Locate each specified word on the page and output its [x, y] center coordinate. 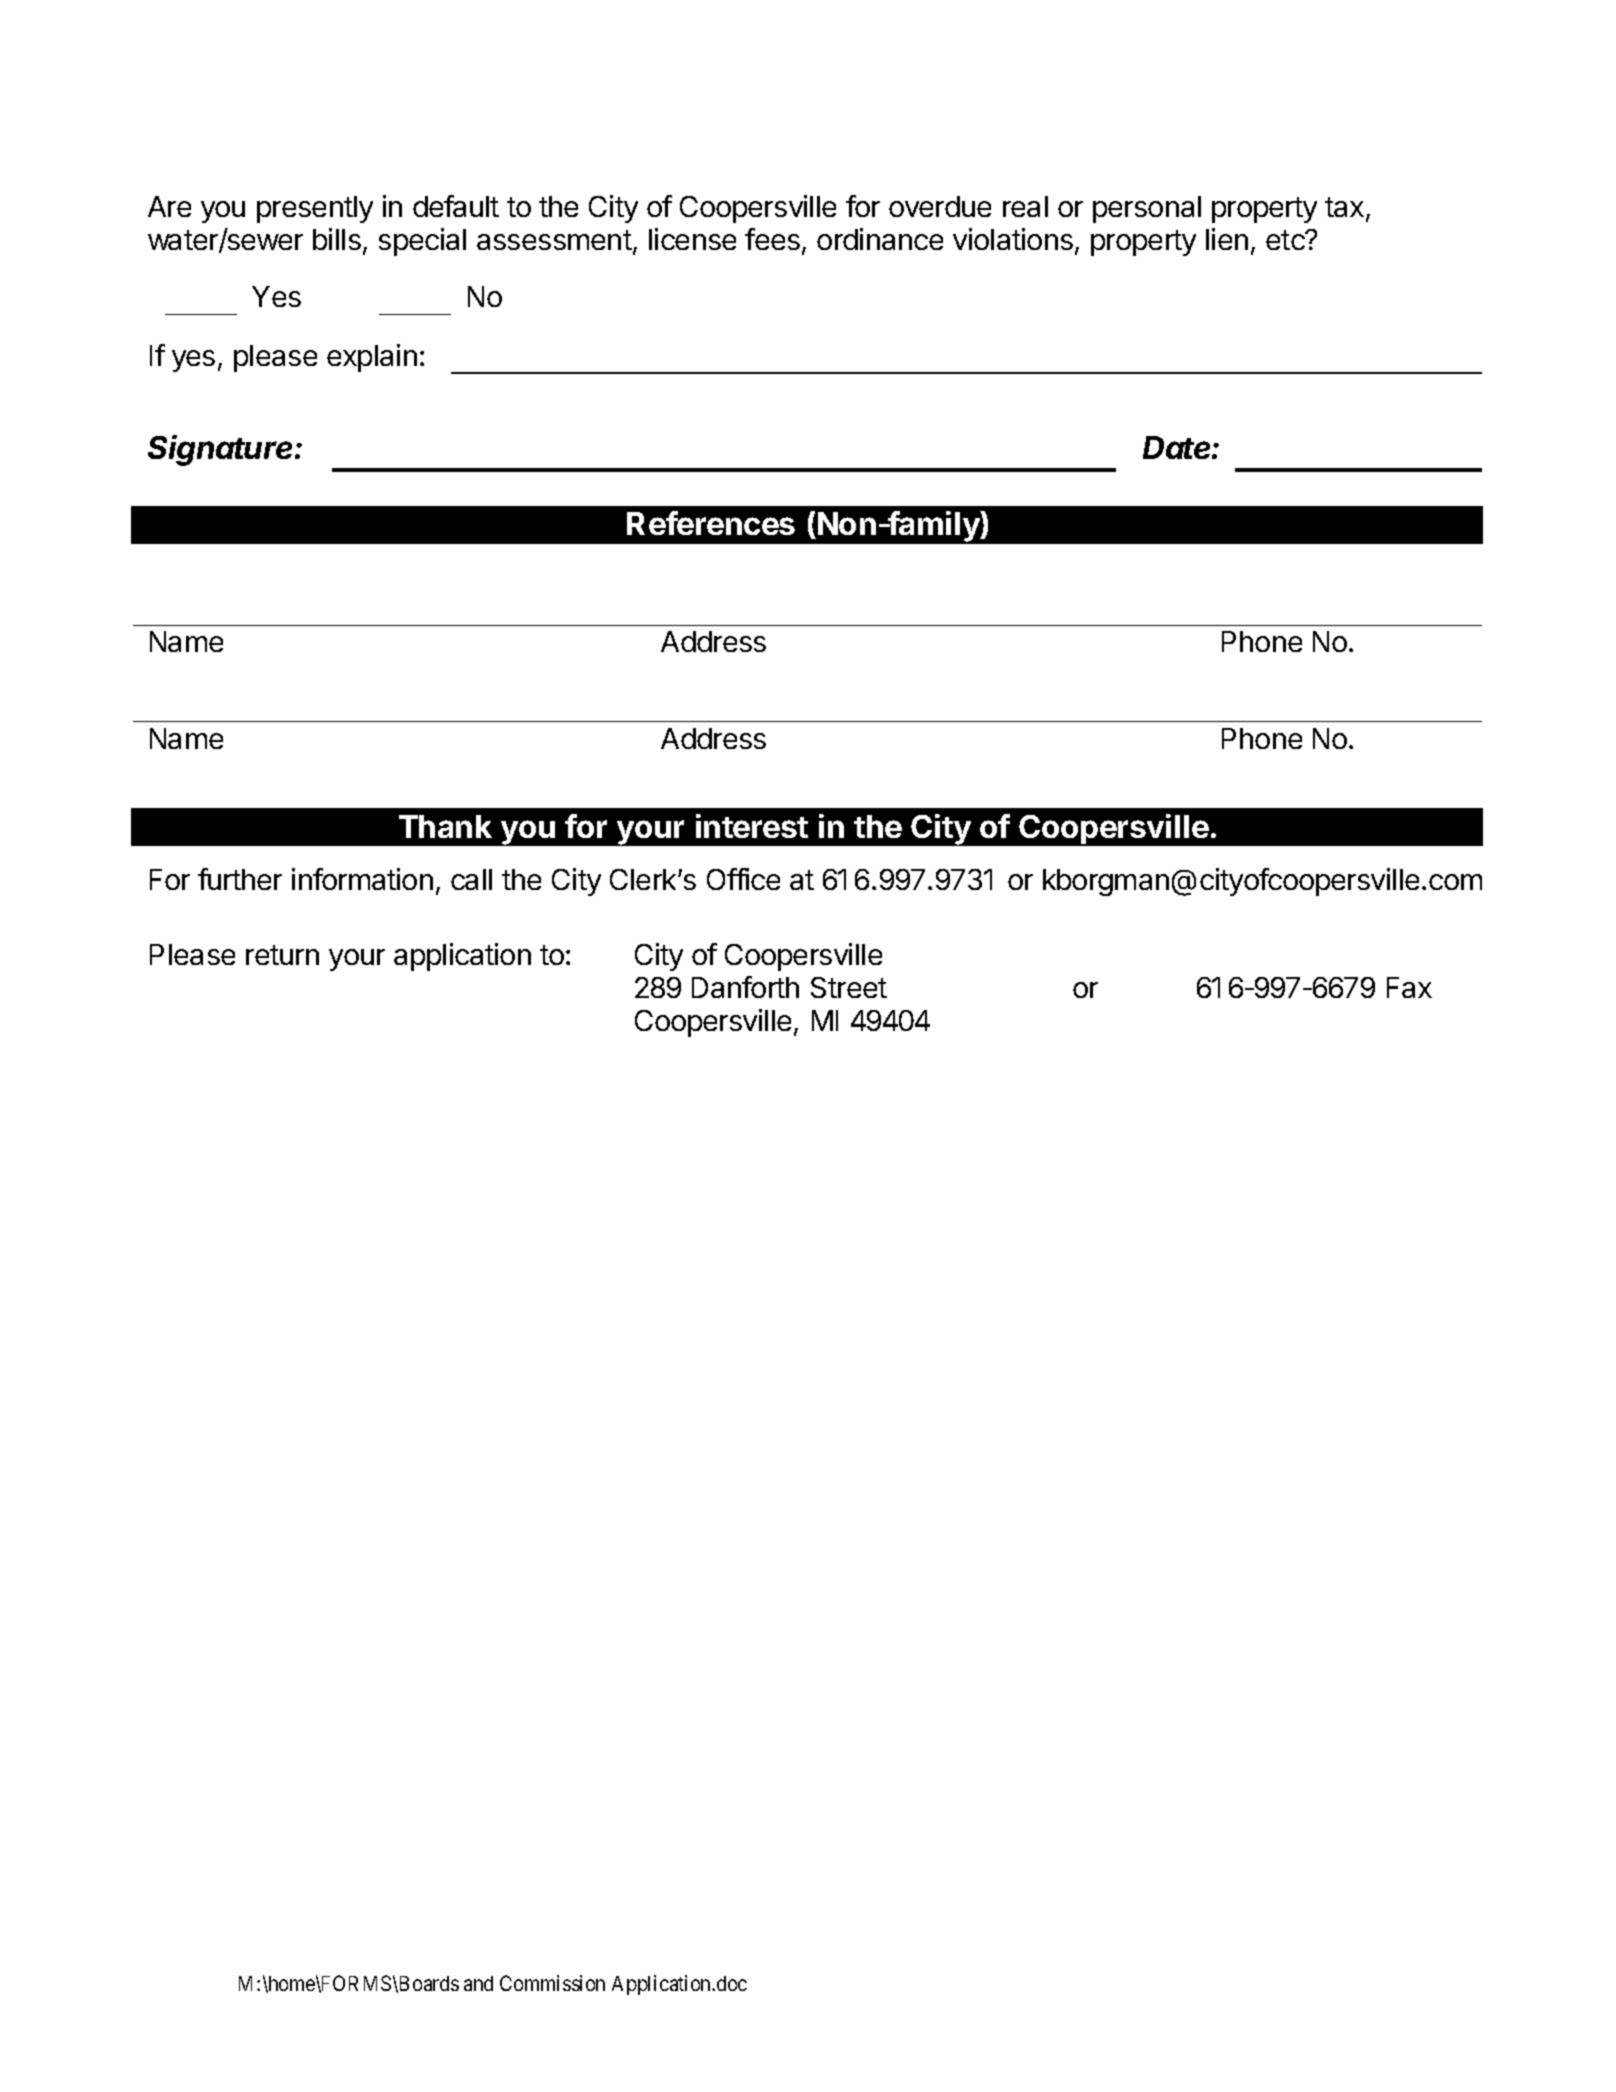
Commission [552, 1983]
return [282, 955]
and [478, 1983]
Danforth [745, 987]
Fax [1409, 987]
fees [772, 239]
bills [337, 239]
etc [1286, 240]
